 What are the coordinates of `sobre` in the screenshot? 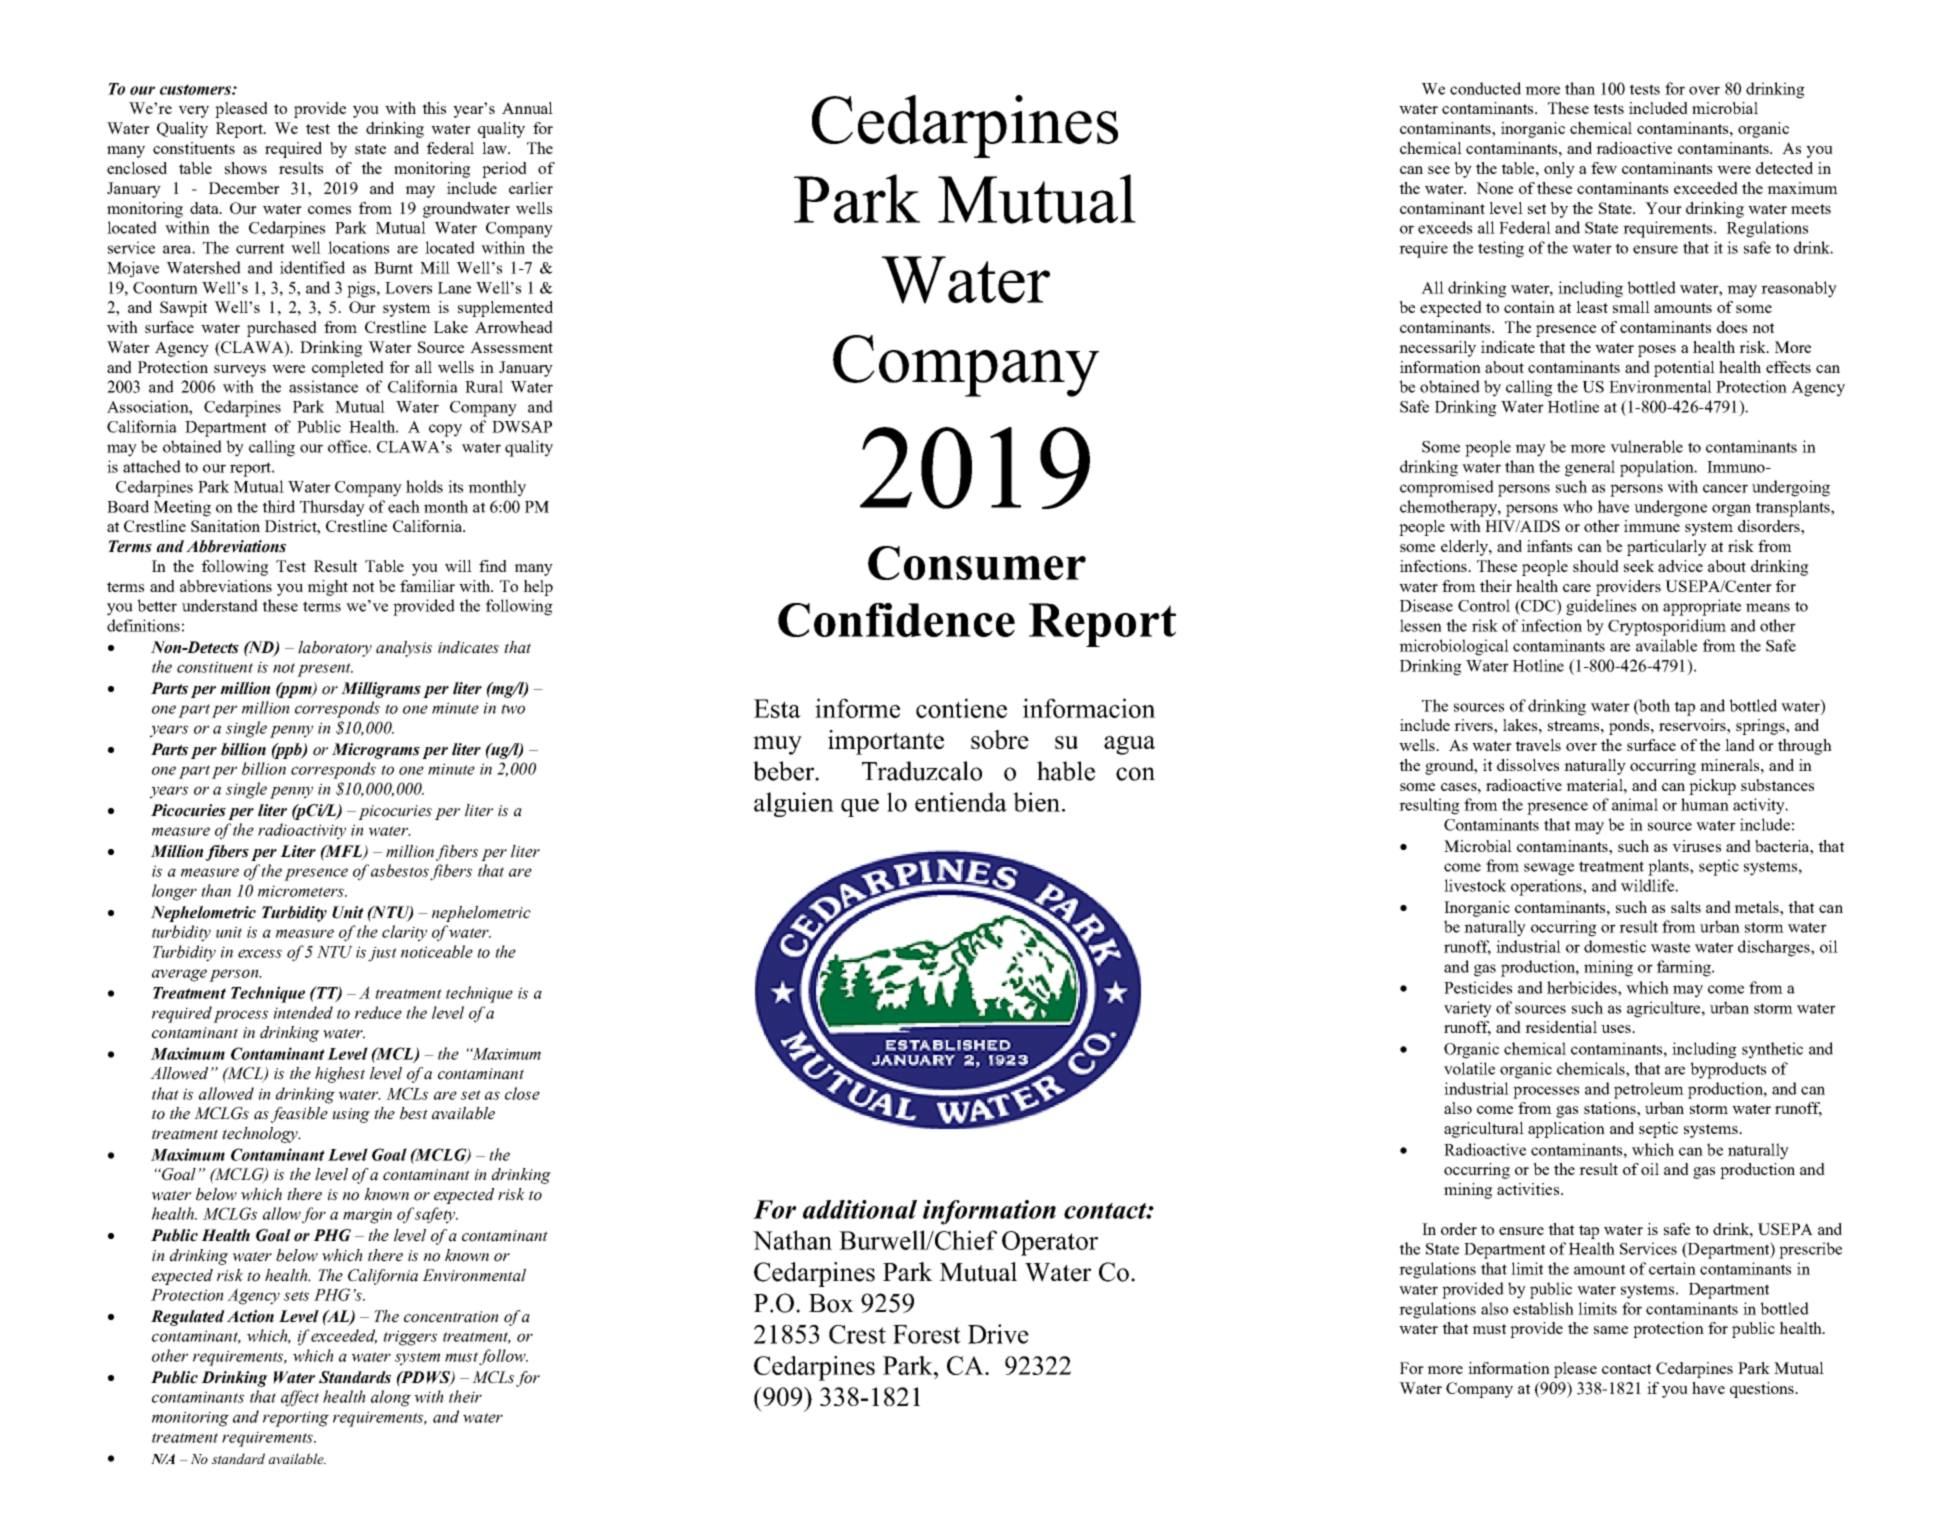 It's located at (1000, 739).
